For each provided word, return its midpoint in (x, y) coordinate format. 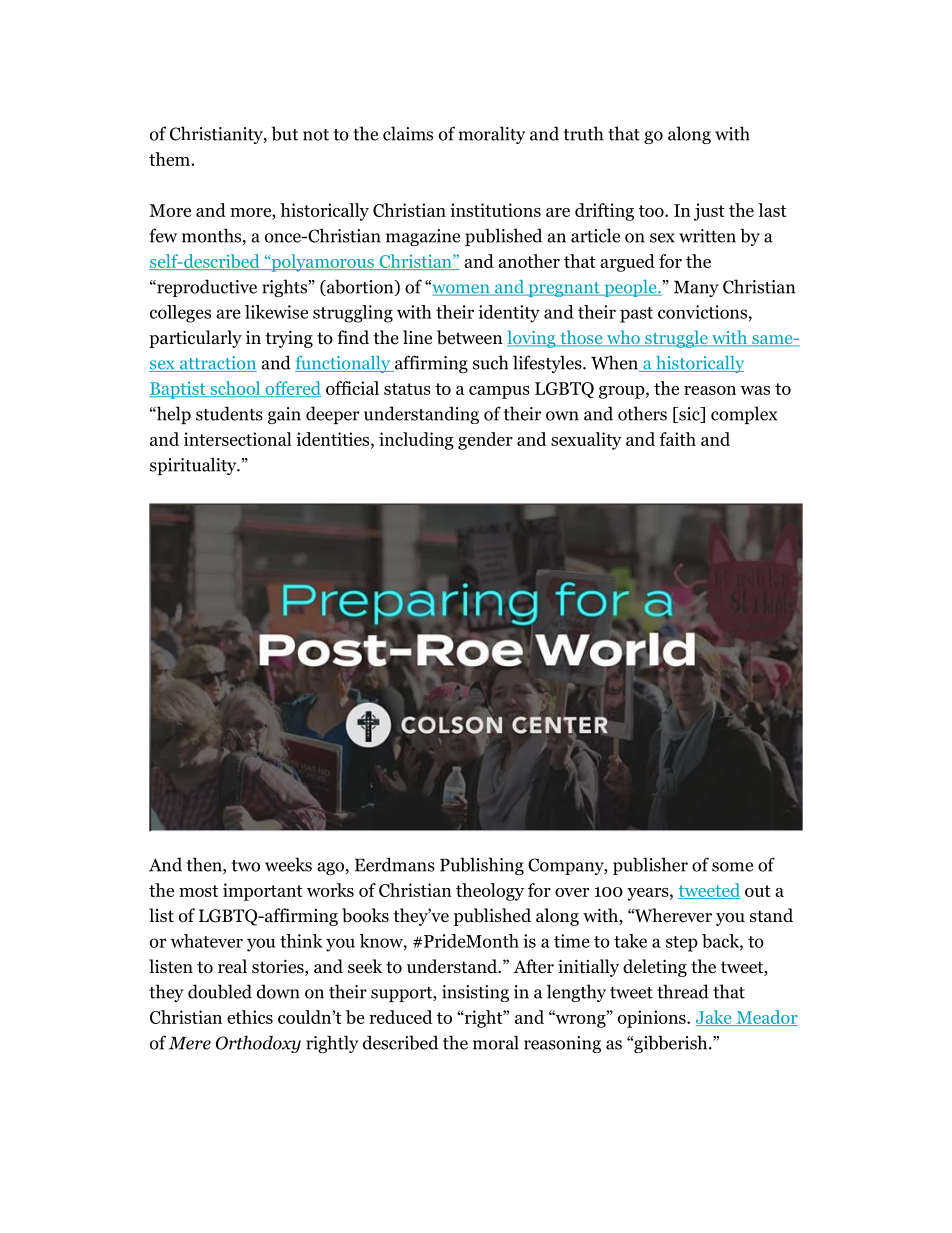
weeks (288, 864)
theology (490, 892)
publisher (650, 866)
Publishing (482, 866)
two (246, 866)
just (709, 212)
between (470, 337)
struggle (676, 339)
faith (677, 439)
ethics (250, 1017)
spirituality (194, 466)
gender (485, 441)
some (732, 867)
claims (408, 133)
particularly (195, 339)
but (285, 133)
